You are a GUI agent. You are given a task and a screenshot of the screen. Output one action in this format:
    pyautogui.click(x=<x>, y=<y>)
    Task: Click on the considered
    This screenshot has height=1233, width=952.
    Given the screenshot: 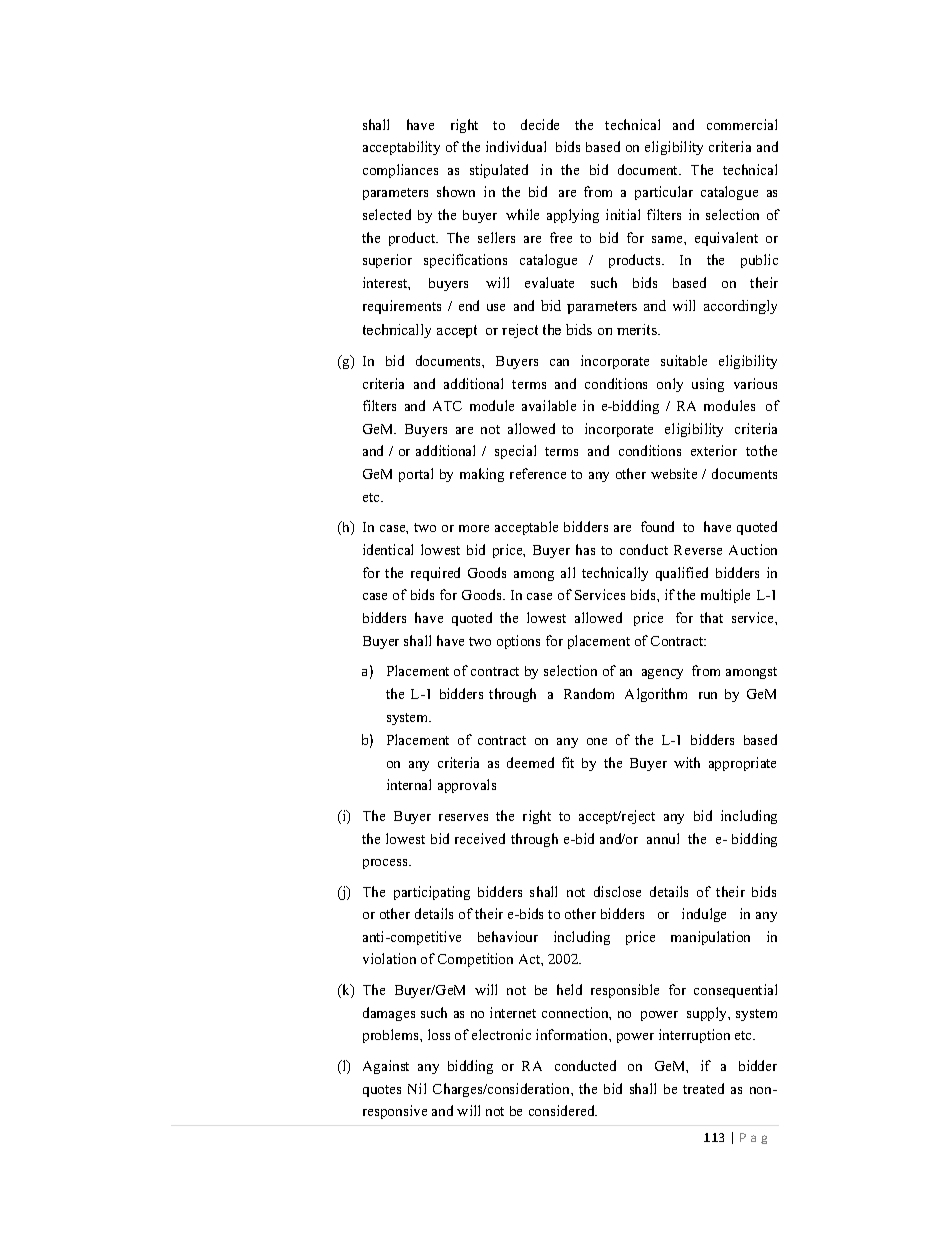 What is the action you would take?
    pyautogui.click(x=563, y=1110)
